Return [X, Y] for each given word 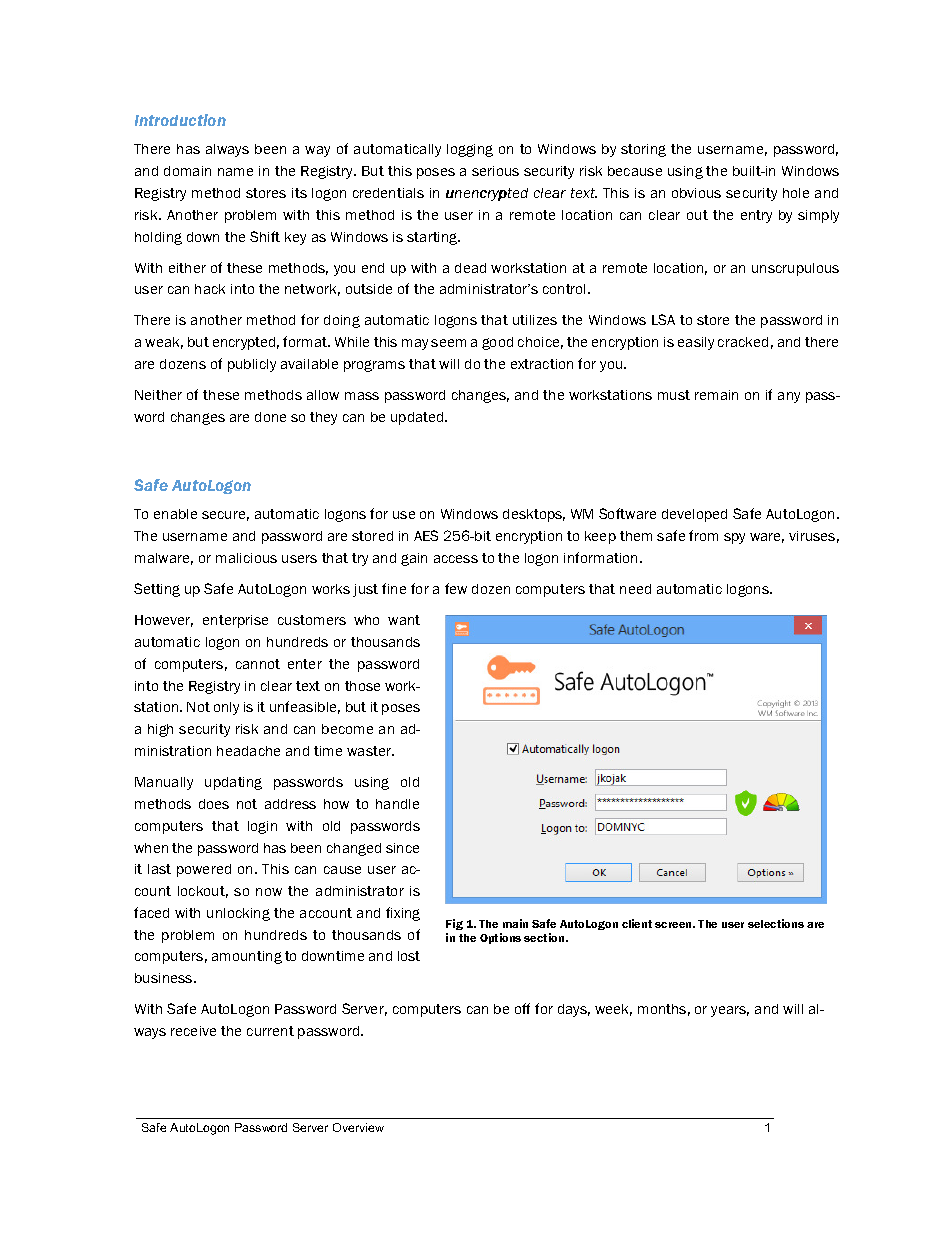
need [635, 589]
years [730, 1011]
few [456, 588]
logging [470, 150]
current [270, 1031]
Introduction [180, 120]
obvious [696, 193]
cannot [258, 664]
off [522, 1008]
